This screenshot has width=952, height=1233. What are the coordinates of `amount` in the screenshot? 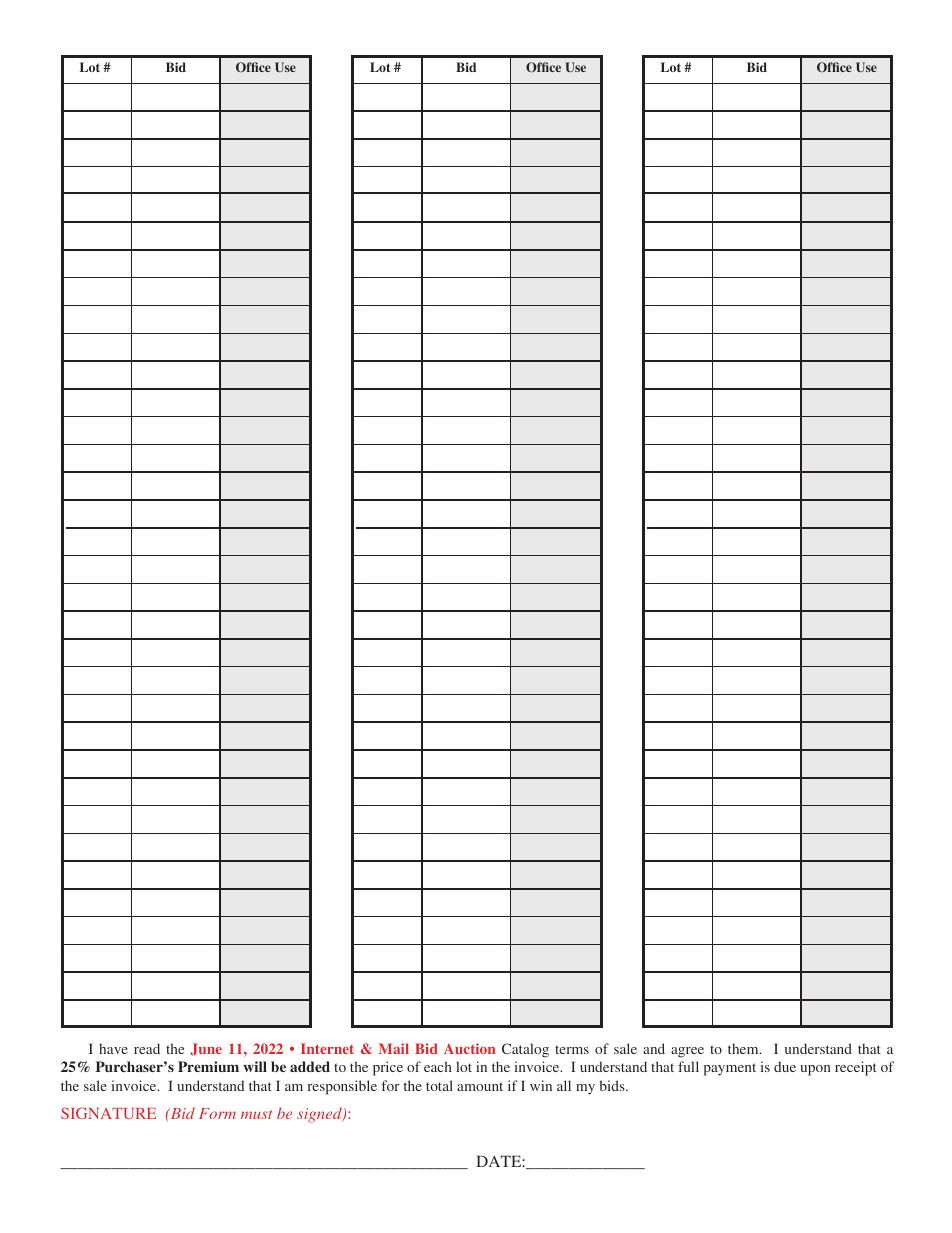 It's located at (480, 1086).
